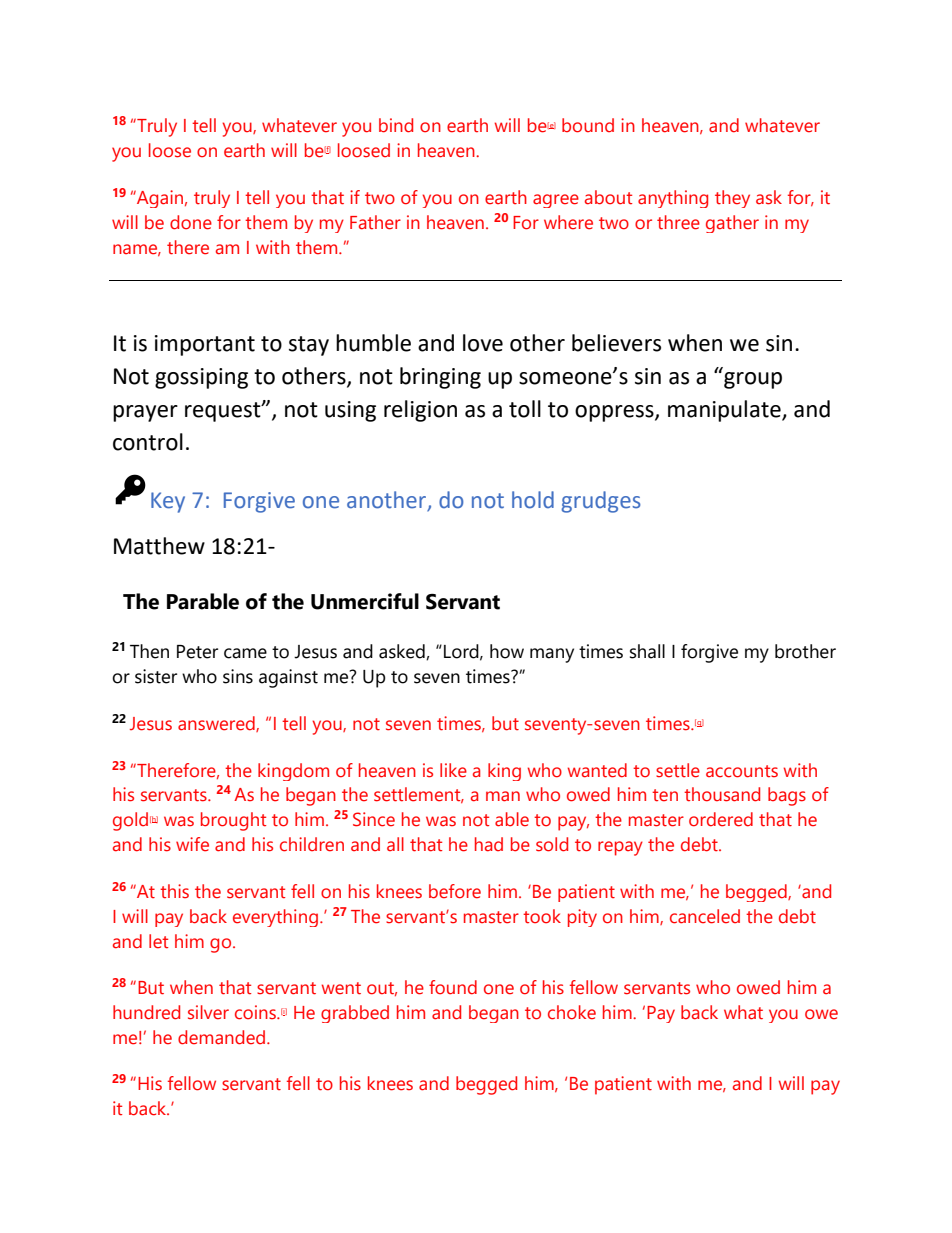 The width and height of the image is (952, 1233). Describe the element at coordinates (753, 380) in the image. I see `group` at that location.
